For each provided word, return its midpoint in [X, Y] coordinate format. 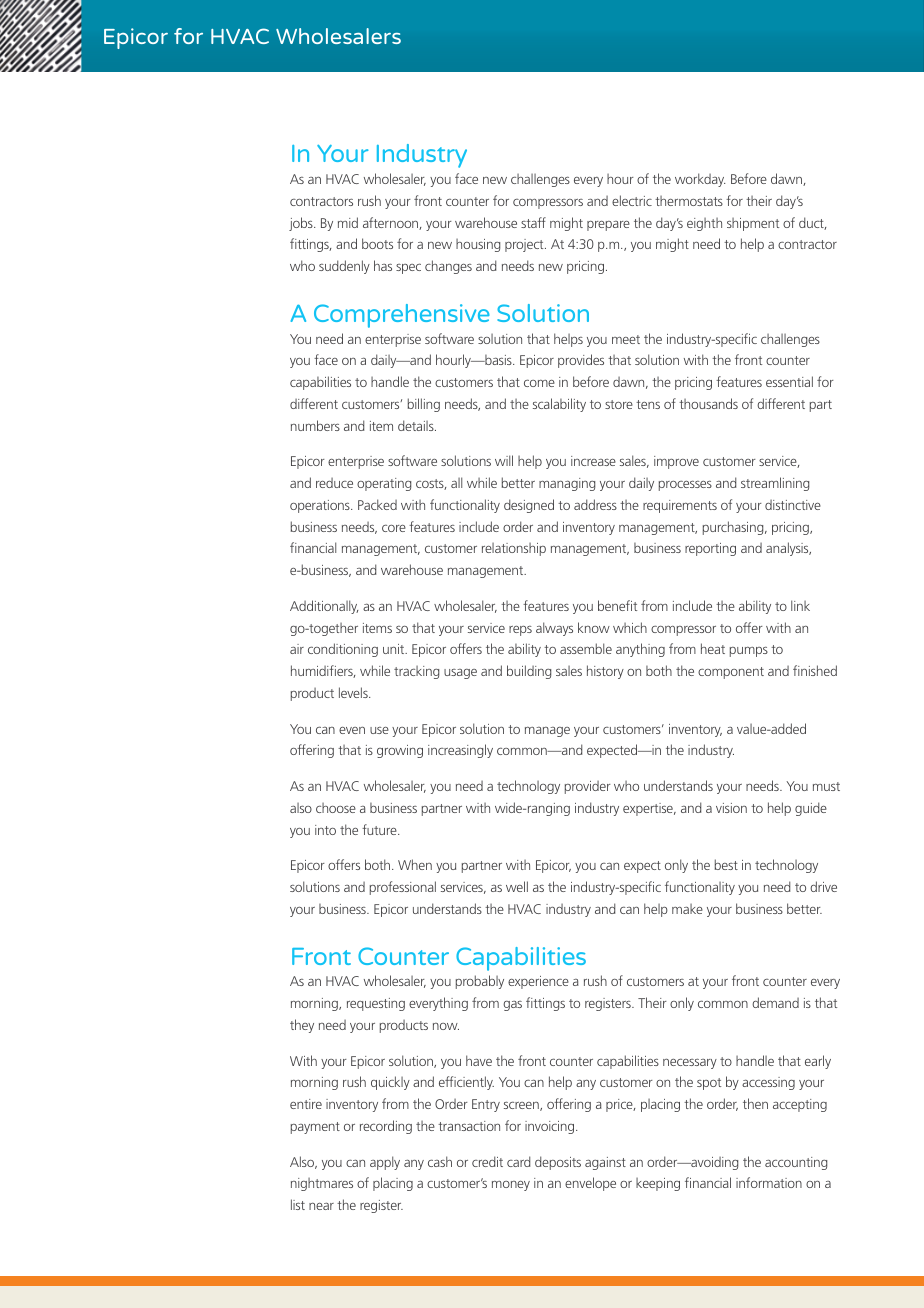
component [731, 673]
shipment [753, 224]
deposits [558, 1163]
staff [533, 222]
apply [385, 1163]
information [769, 1182]
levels [354, 692]
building [529, 672]
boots [377, 243]
